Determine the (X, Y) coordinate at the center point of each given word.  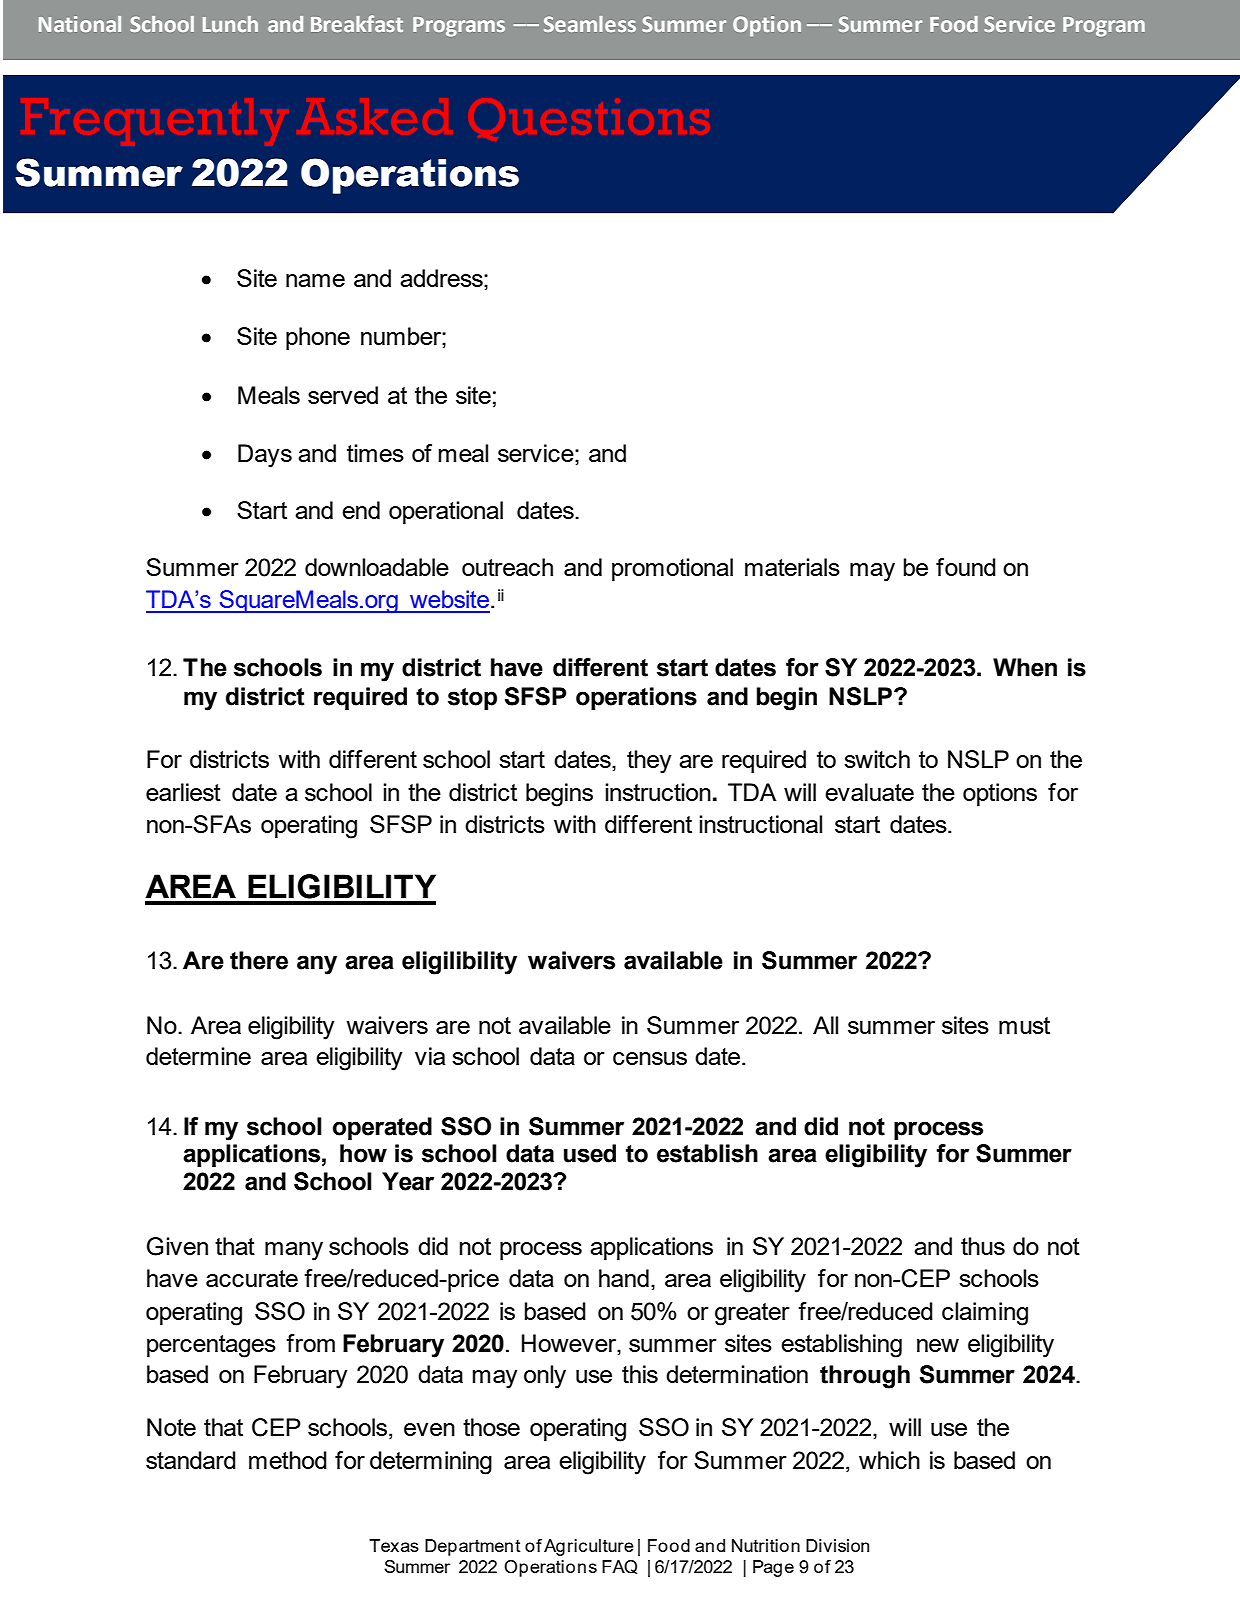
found (966, 567)
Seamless (590, 24)
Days (265, 456)
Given (177, 1246)
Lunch (230, 24)
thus (983, 1246)
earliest (183, 792)
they (649, 762)
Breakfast (357, 23)
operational (446, 512)
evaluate (869, 792)
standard (191, 1460)
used (590, 1153)
